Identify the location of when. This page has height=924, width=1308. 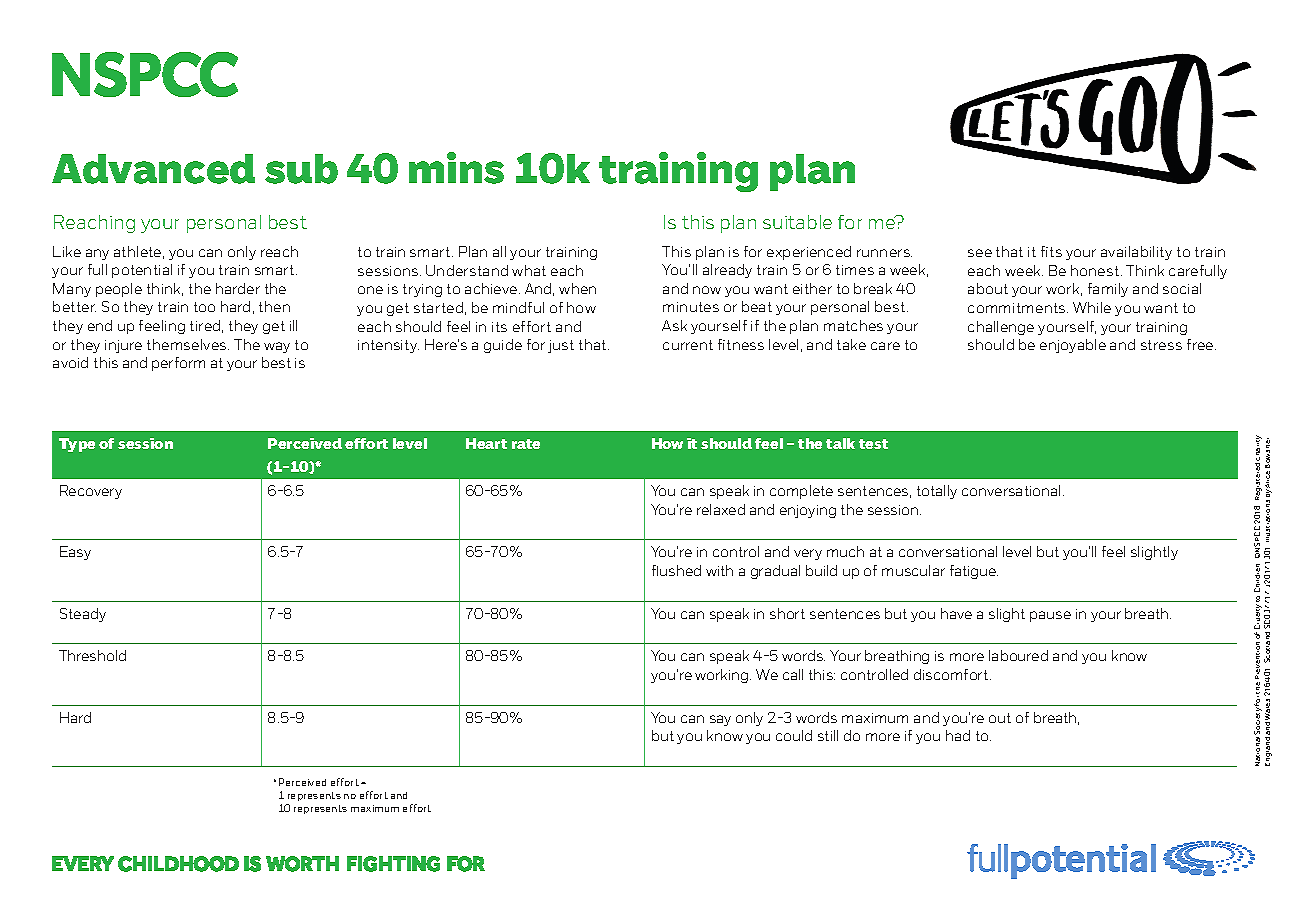
(577, 288).
